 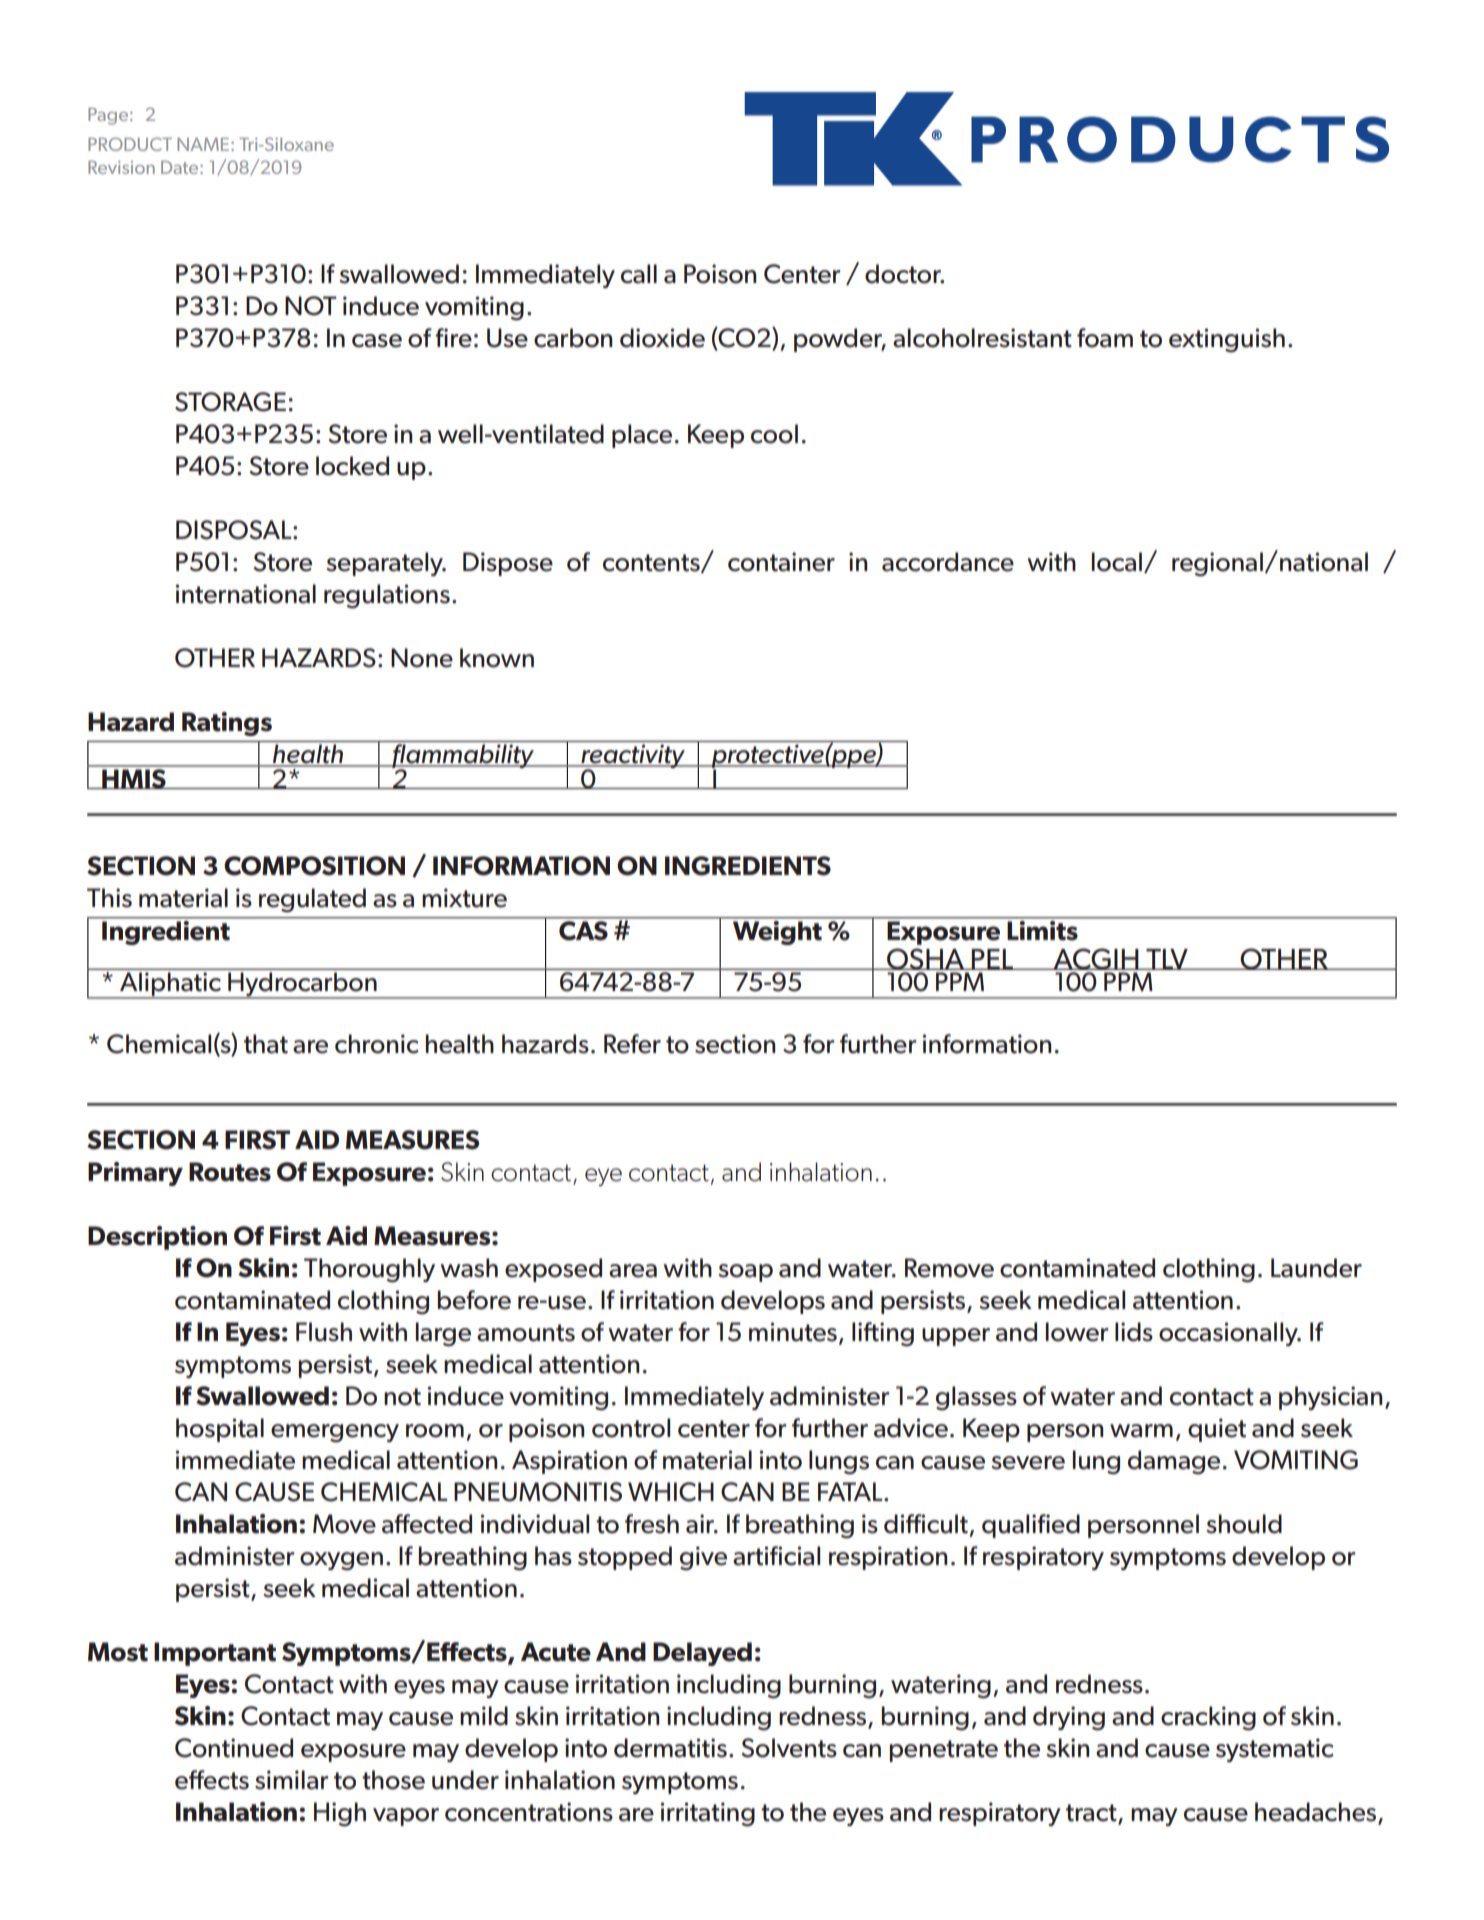 I want to click on Revision, so click(x=121, y=167).
